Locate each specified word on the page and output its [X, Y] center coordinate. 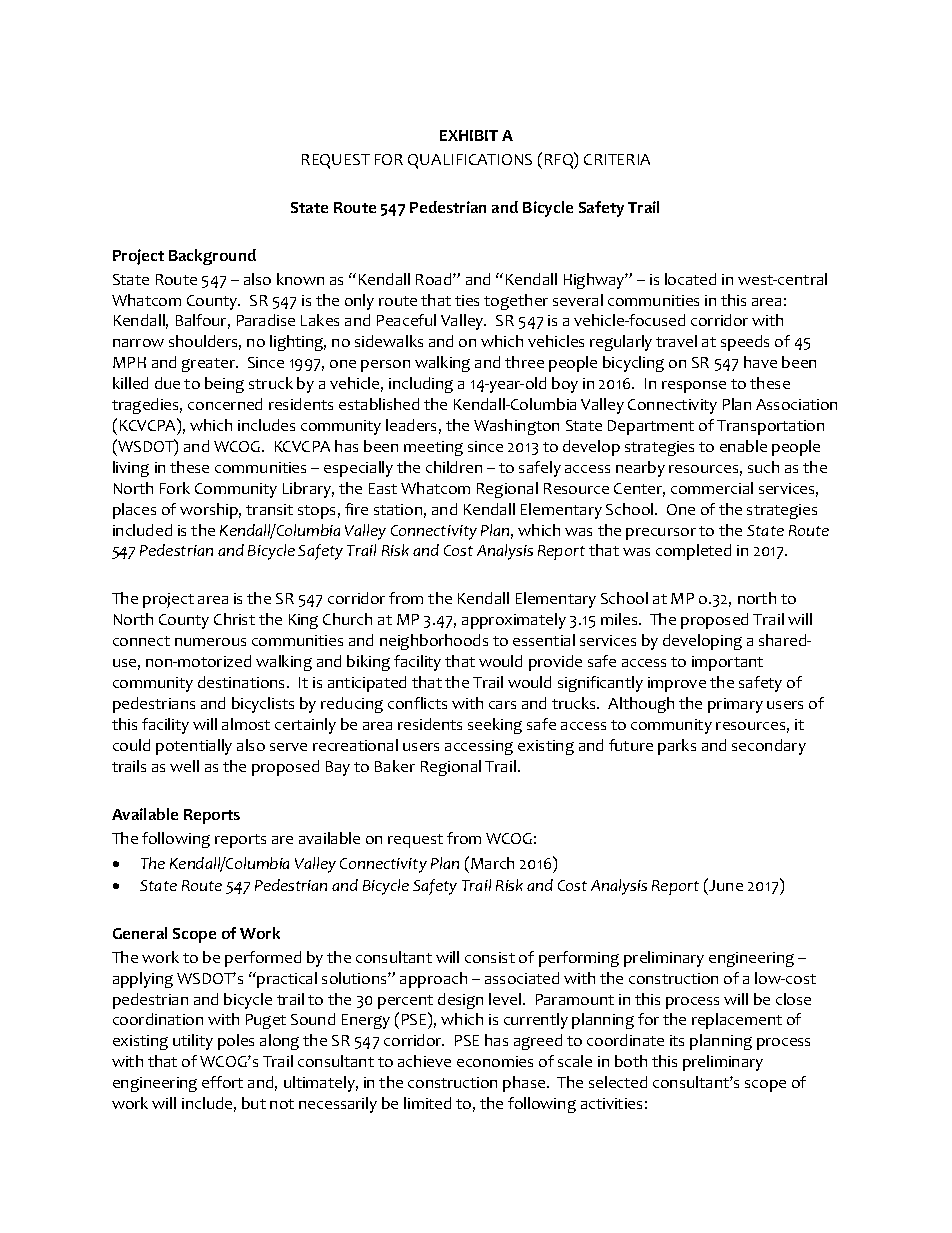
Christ [234, 619]
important [727, 663]
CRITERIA [617, 159]
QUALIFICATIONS [470, 161]
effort [222, 1082]
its [677, 1040]
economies [495, 1061]
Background [212, 257]
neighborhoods [434, 642]
